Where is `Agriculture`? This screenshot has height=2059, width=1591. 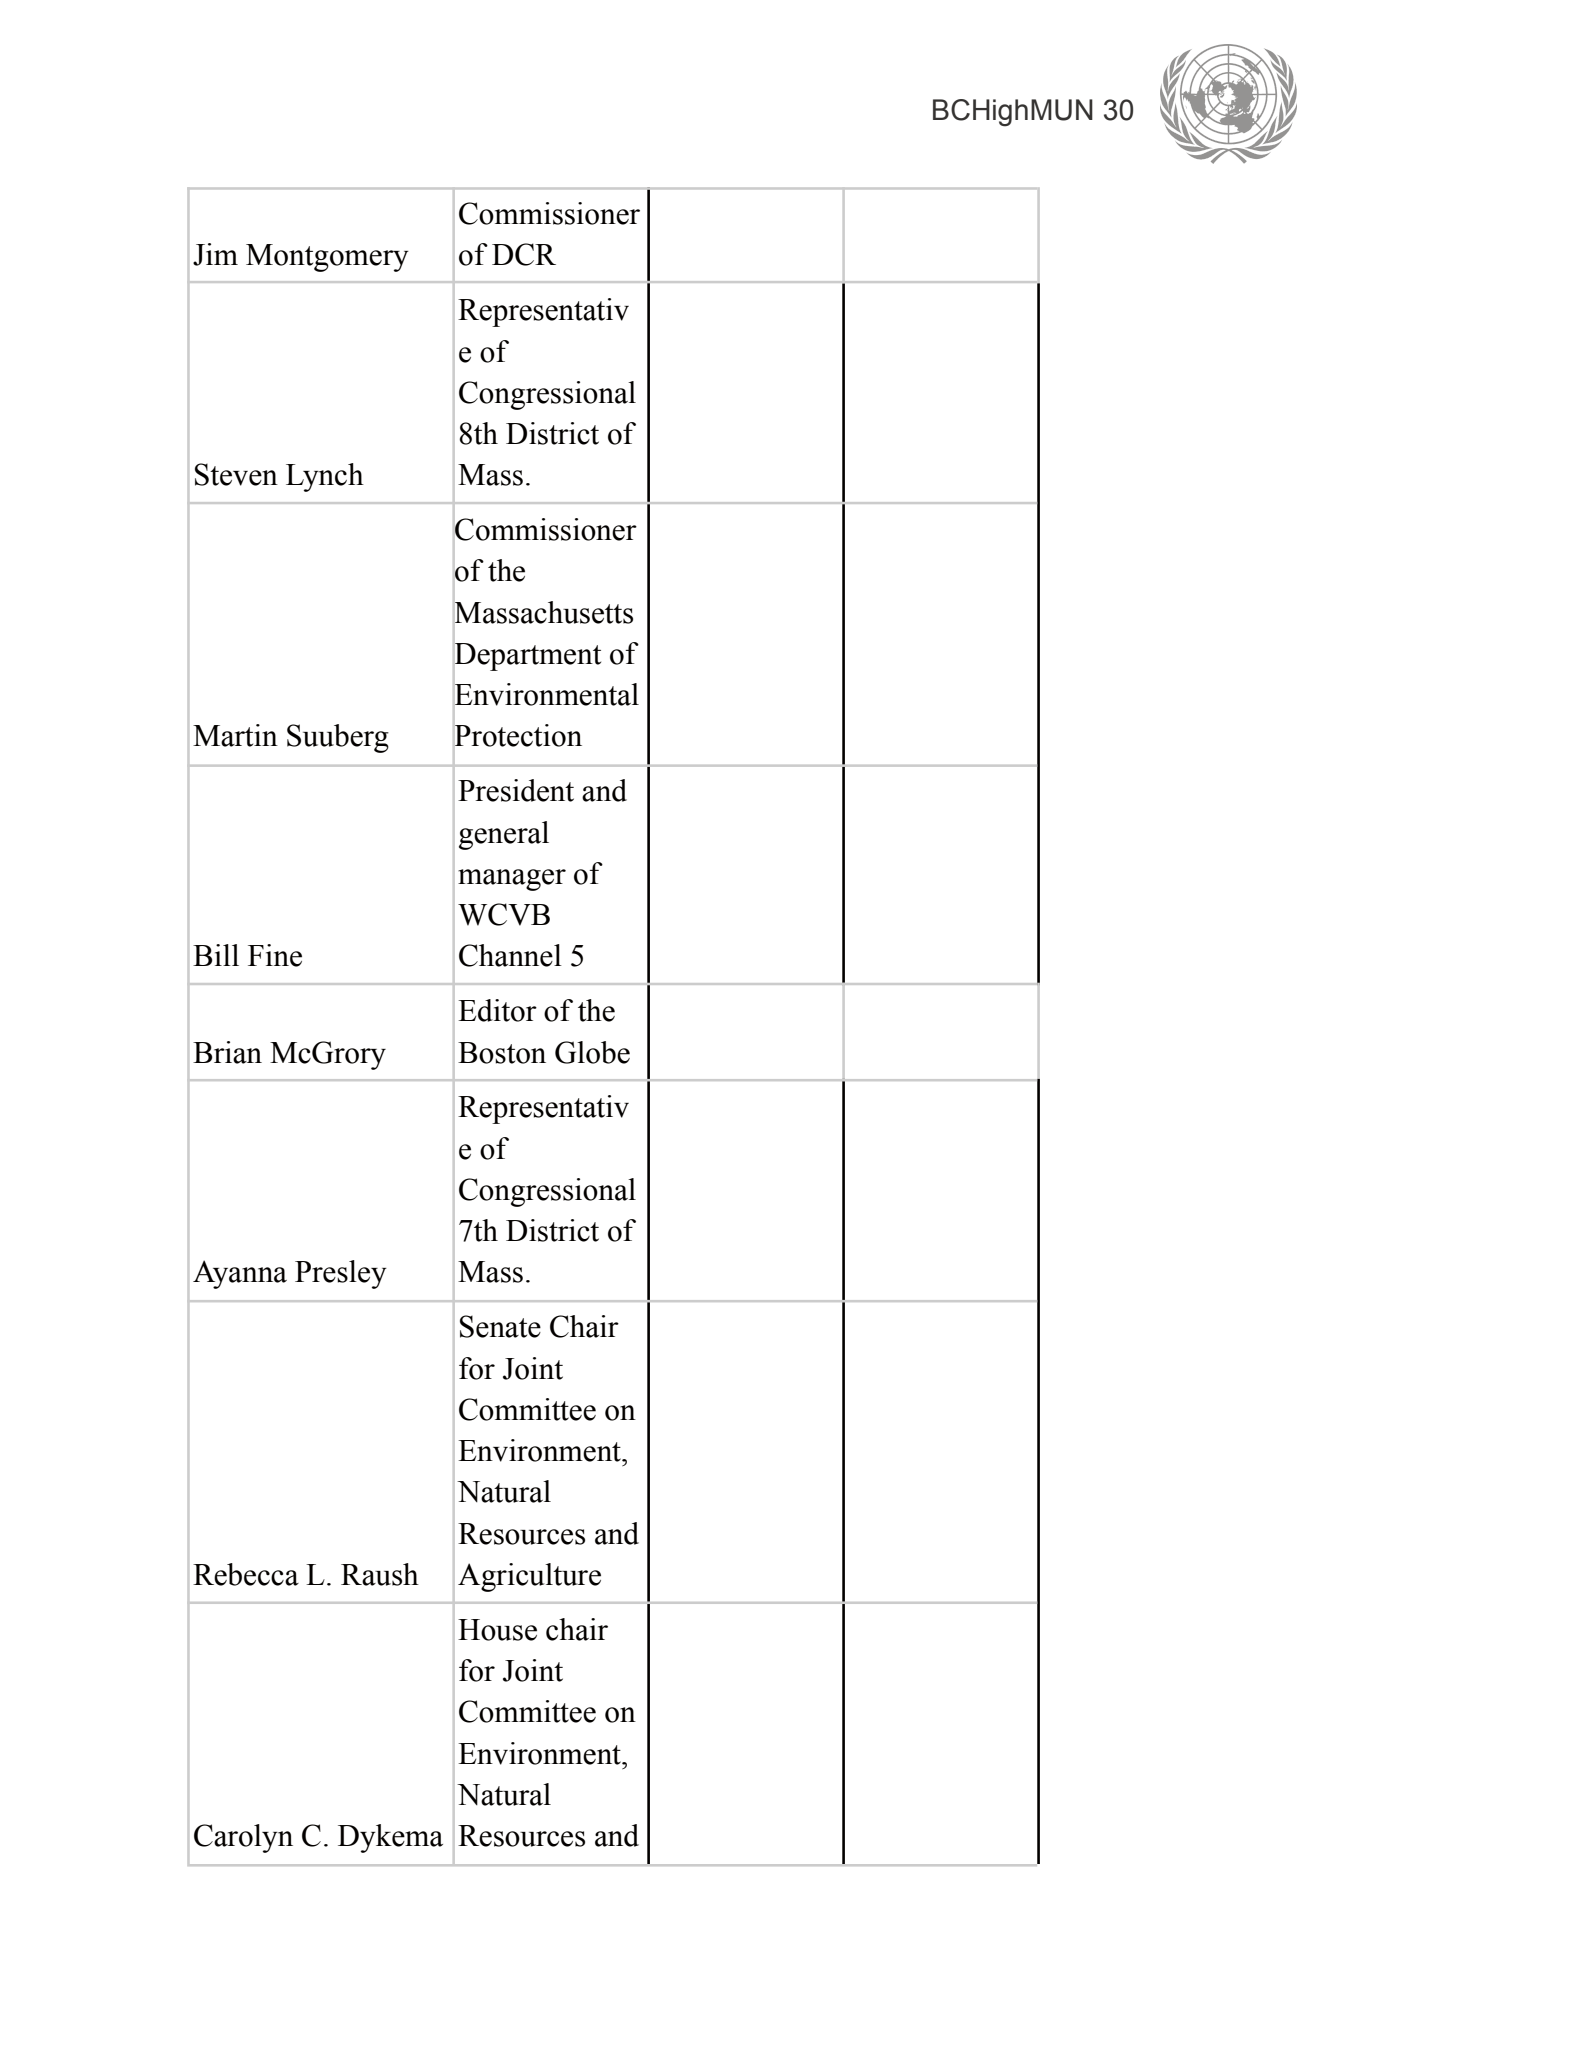
Agriculture is located at coordinates (529, 1577).
